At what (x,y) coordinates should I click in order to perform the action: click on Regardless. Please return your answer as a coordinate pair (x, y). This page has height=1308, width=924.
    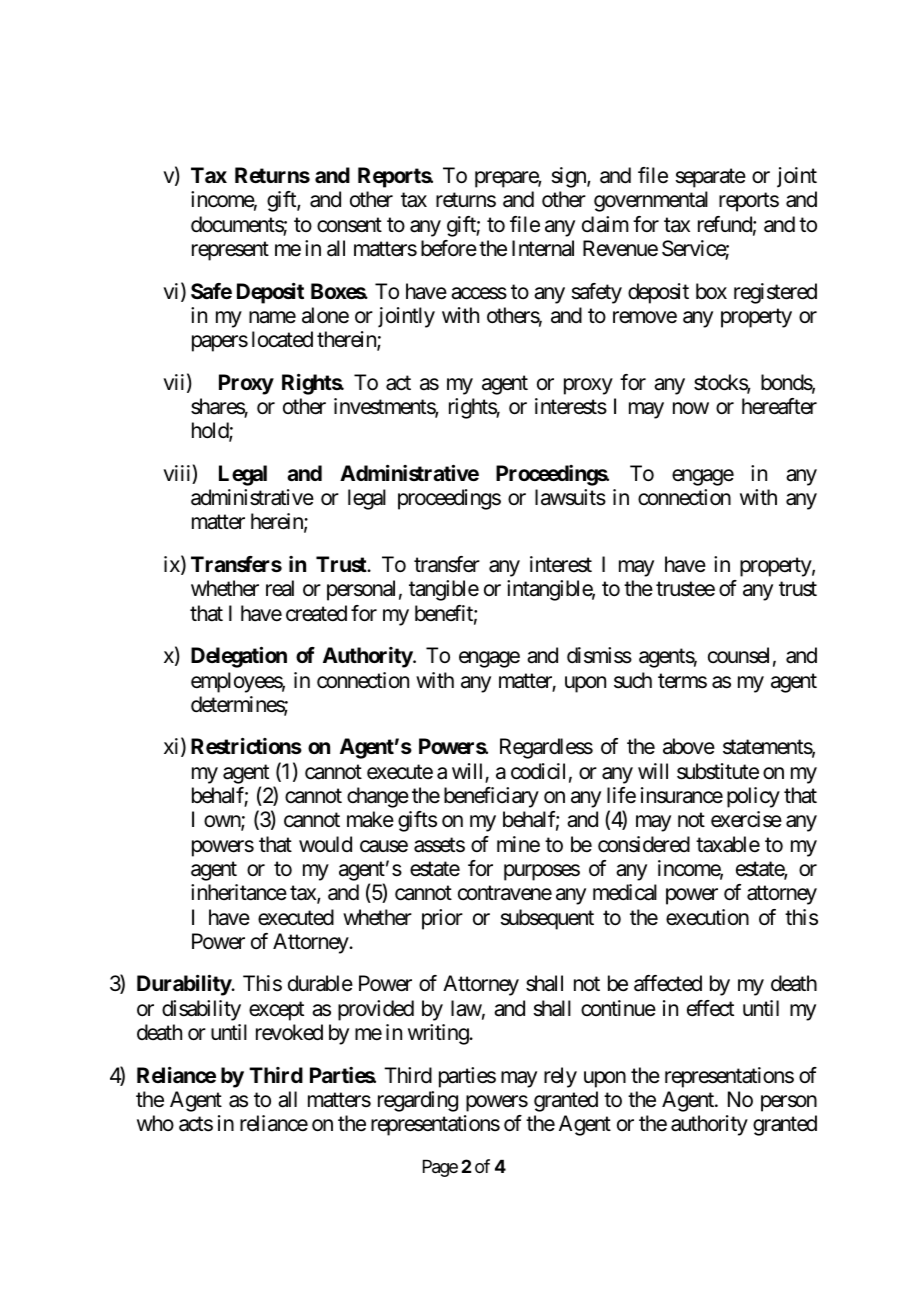
    Looking at the image, I should click on (546, 748).
